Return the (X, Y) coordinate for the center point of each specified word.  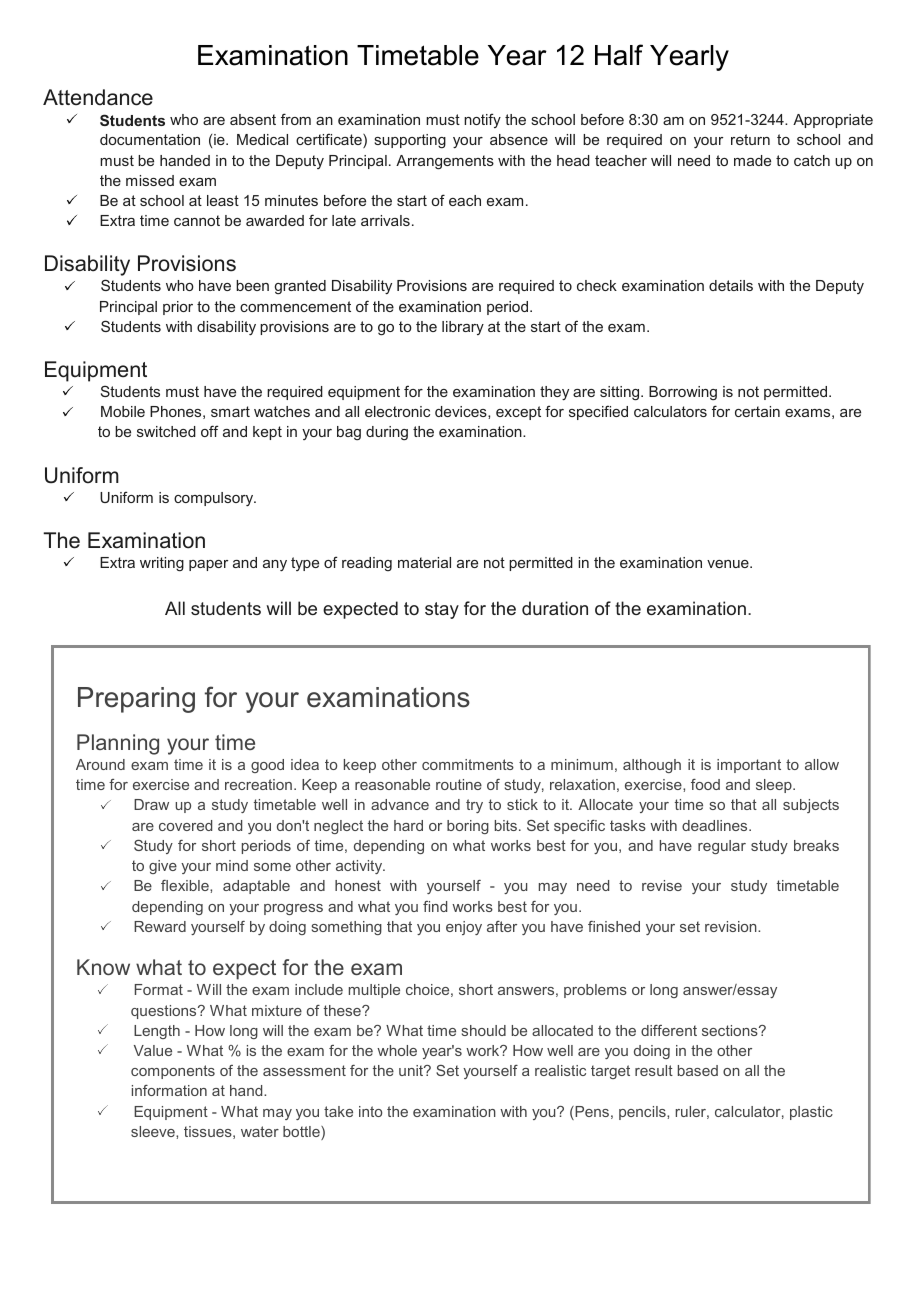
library (463, 328)
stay (442, 610)
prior (178, 308)
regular (722, 847)
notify (482, 120)
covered (185, 825)
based (698, 1070)
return (750, 139)
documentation (150, 139)
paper (208, 565)
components (173, 1072)
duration (555, 608)
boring (468, 827)
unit (412, 1070)
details (731, 285)
